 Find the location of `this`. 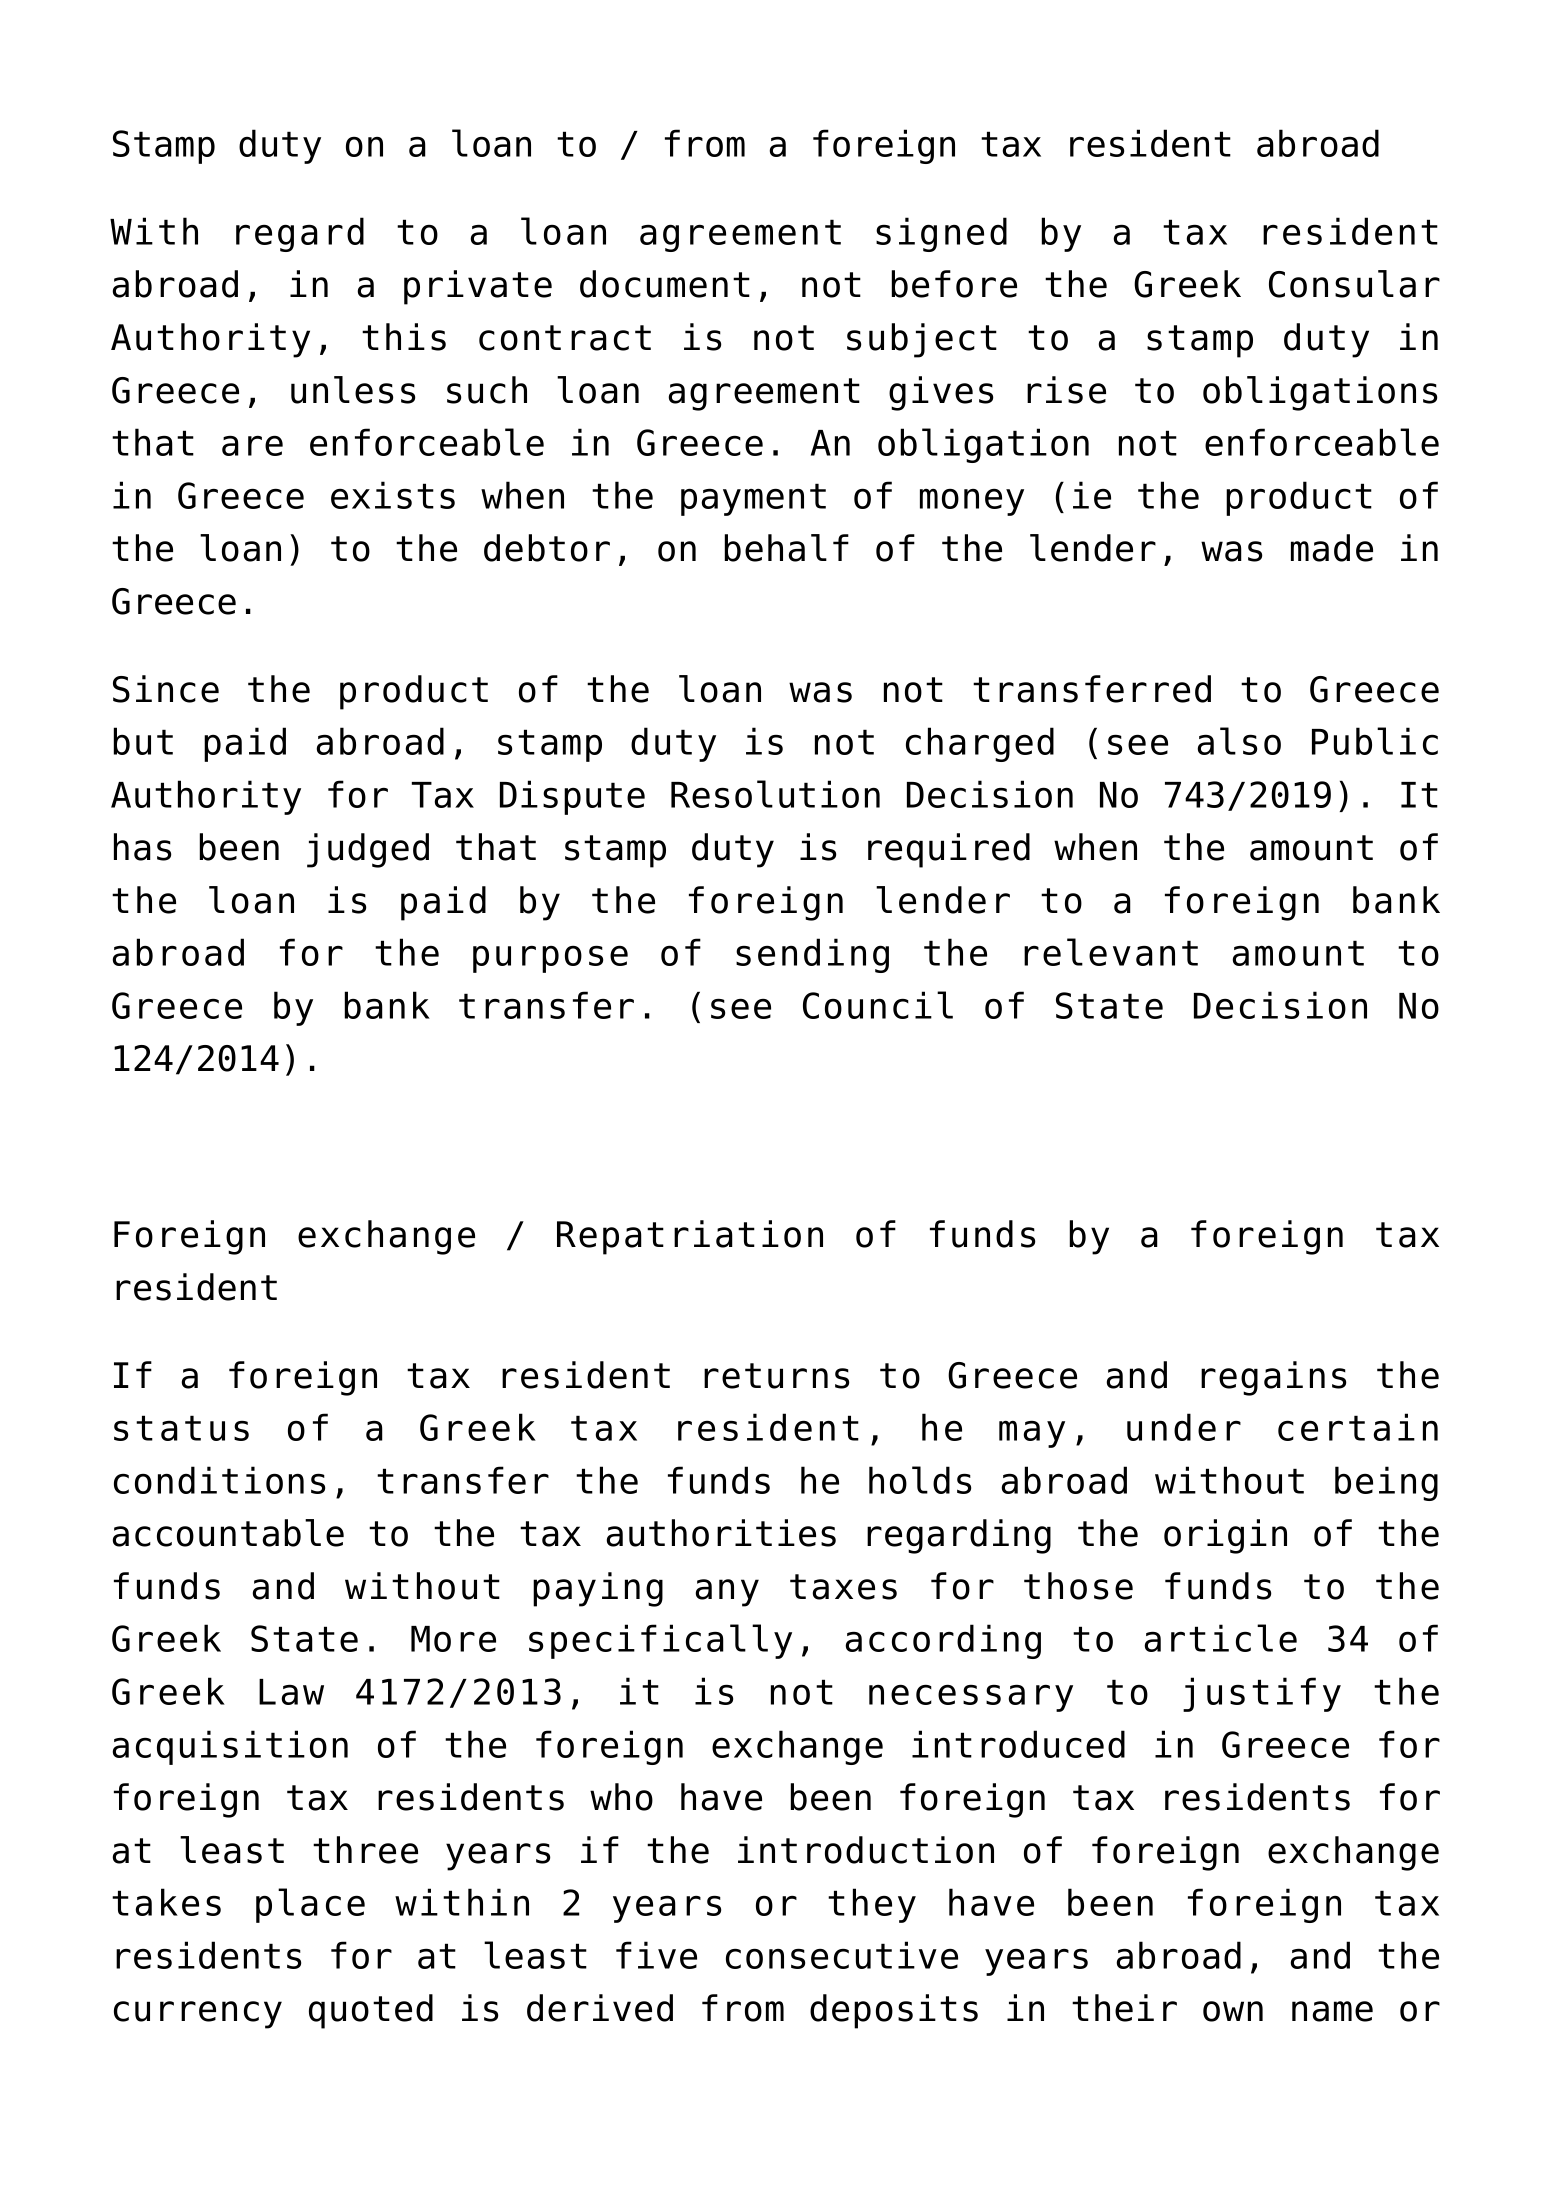

this is located at coordinates (404, 337).
